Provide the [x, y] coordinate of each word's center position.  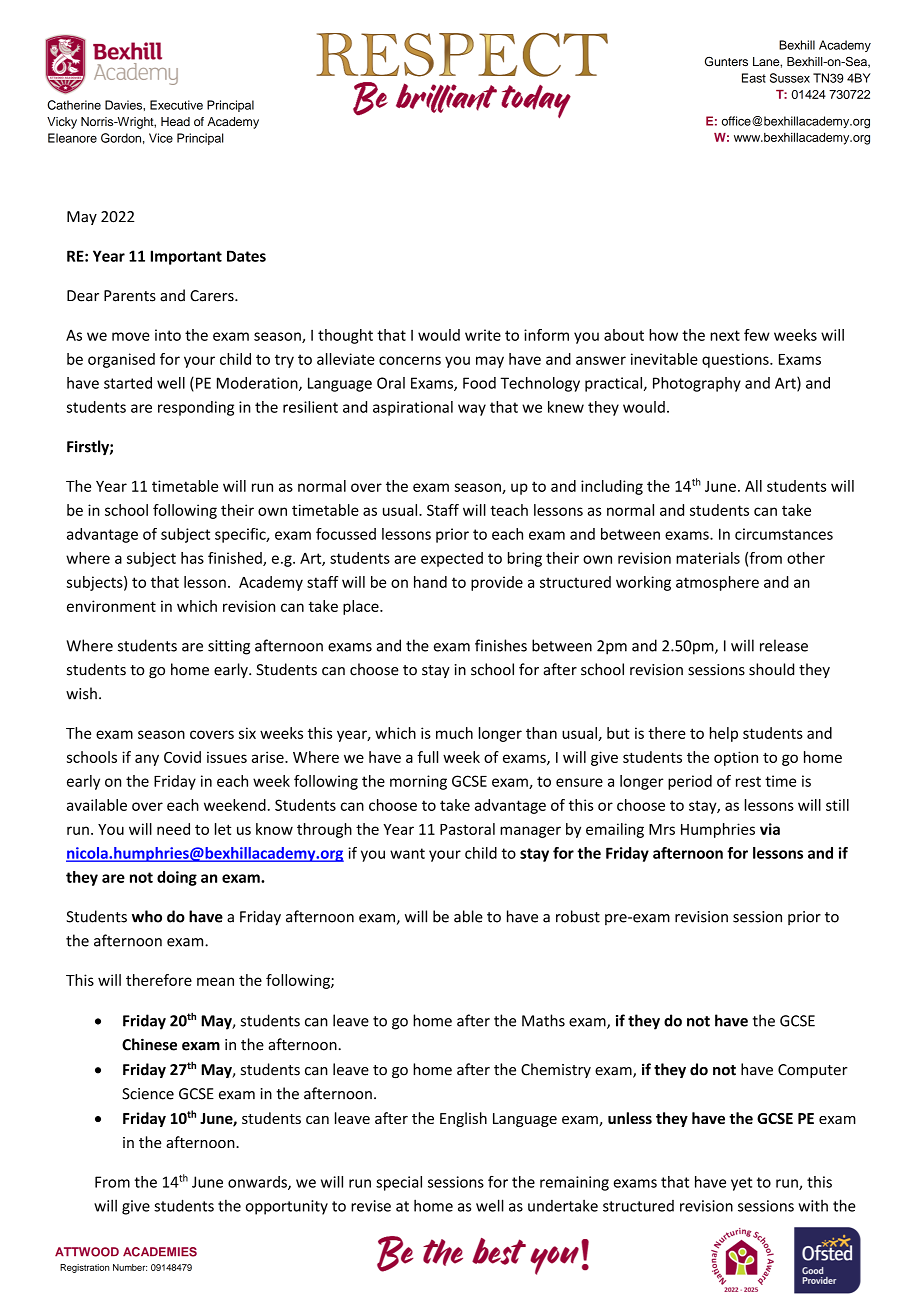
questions [736, 360]
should [771, 669]
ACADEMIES [160, 1252]
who [147, 916]
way [472, 410]
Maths [543, 1020]
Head [175, 121]
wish [81, 693]
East [754, 78]
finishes [501, 645]
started [128, 383]
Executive [176, 105]
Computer [813, 1071]
